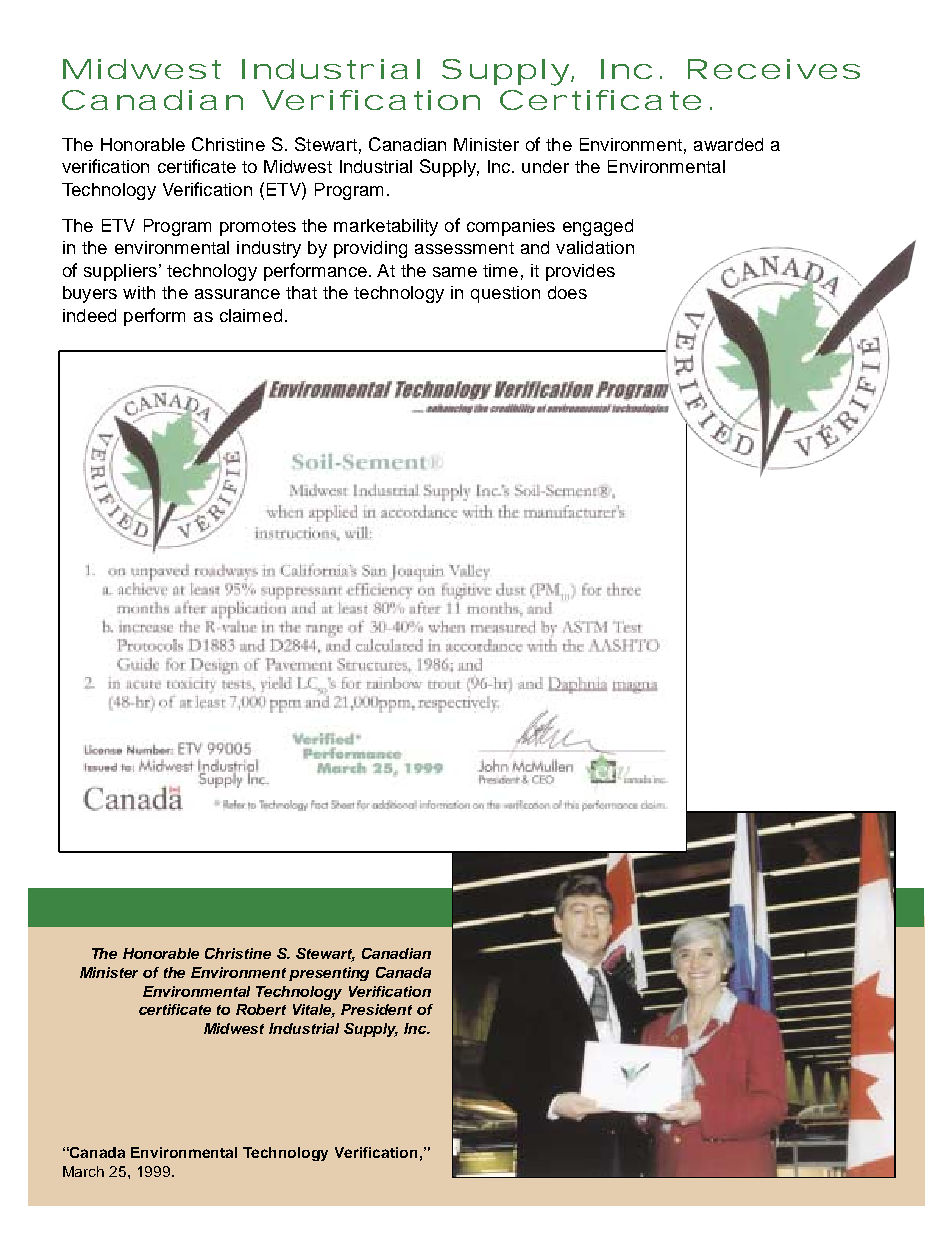 The height and width of the document is (1233, 952). What do you see at coordinates (329, 974) in the document?
I see `presenting` at bounding box center [329, 974].
